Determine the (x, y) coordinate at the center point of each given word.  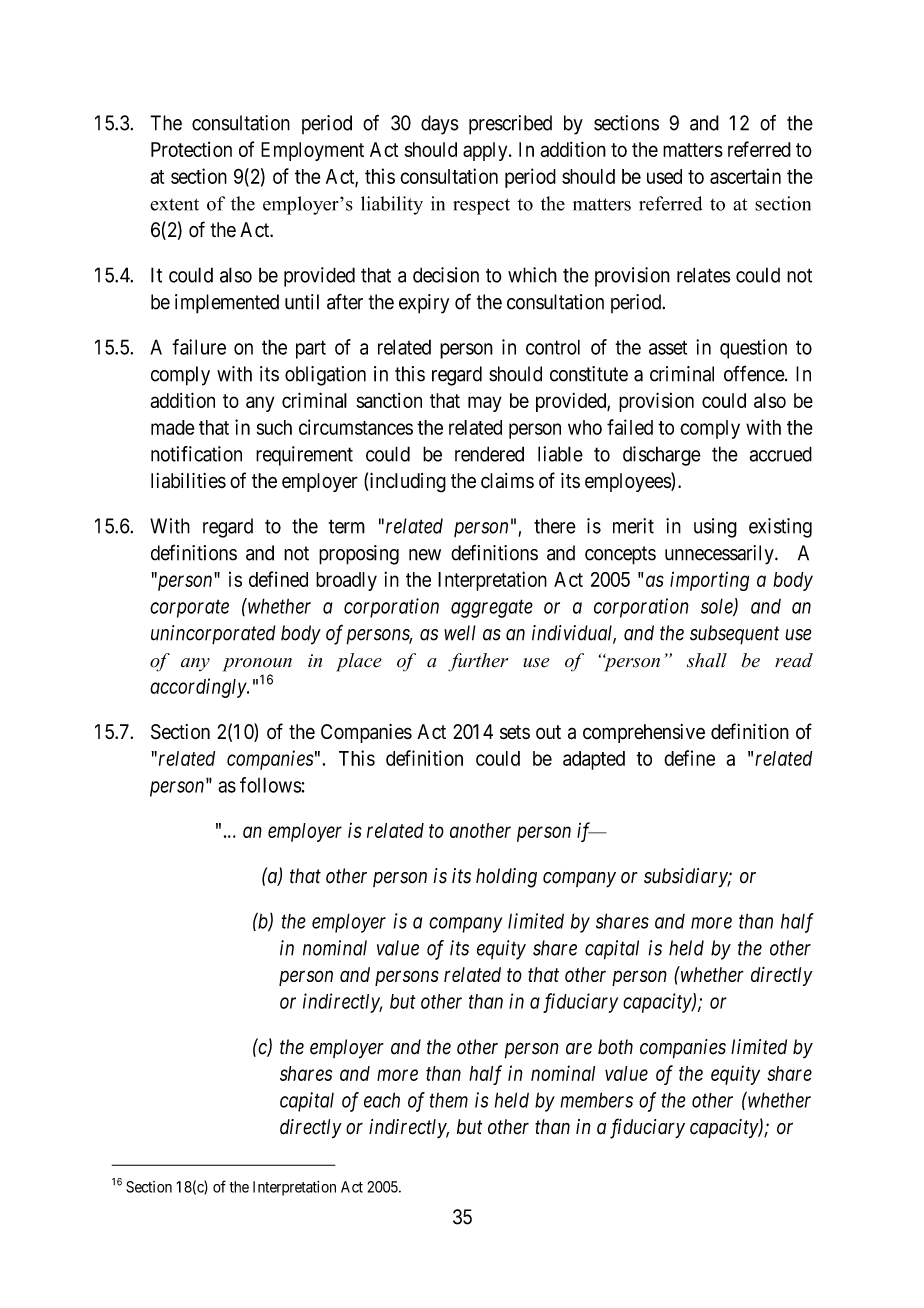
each (382, 1100)
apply (486, 151)
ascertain (745, 176)
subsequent (734, 635)
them (449, 1100)
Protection (191, 149)
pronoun (257, 665)
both (615, 1047)
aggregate (492, 609)
